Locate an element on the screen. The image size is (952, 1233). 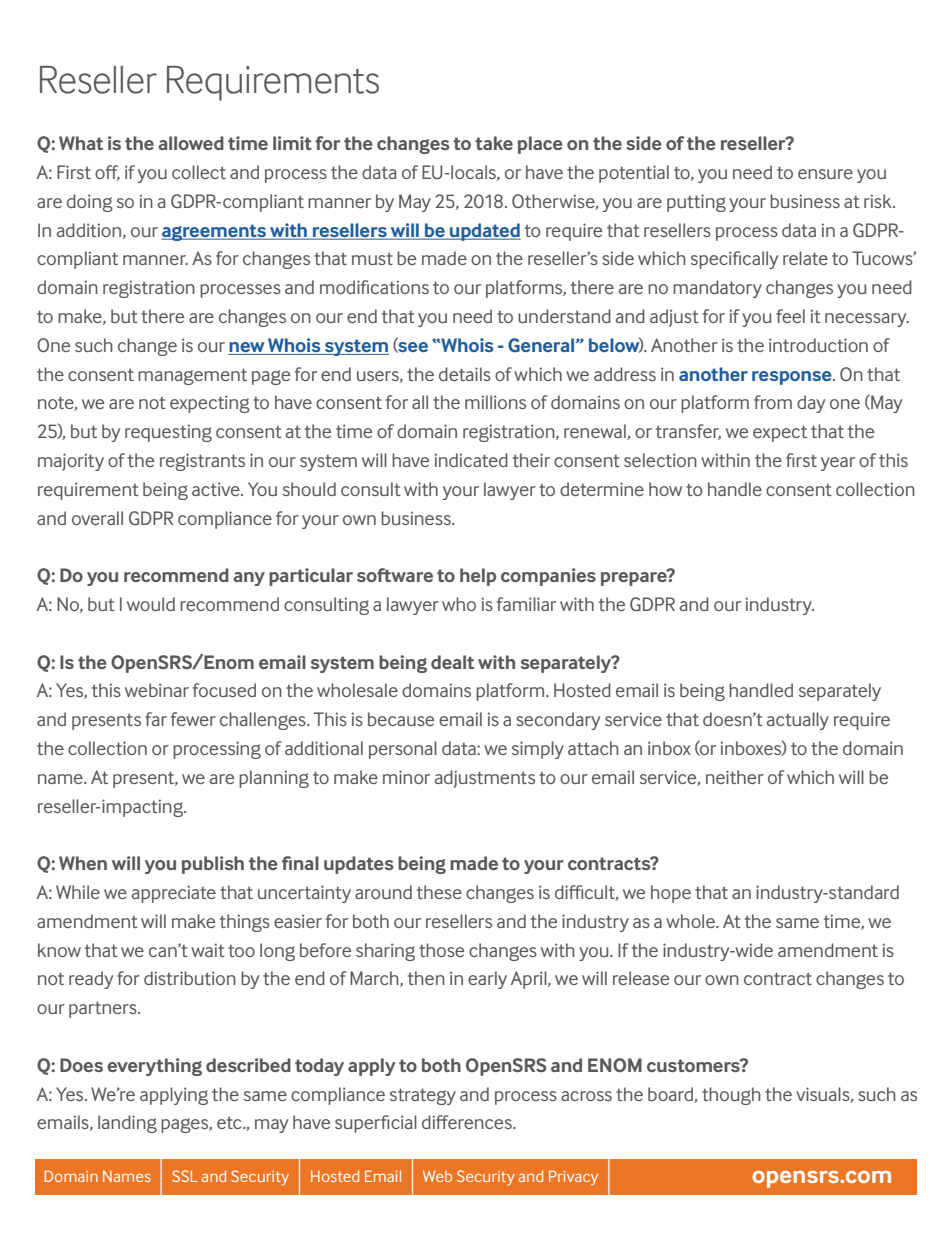
these is located at coordinates (439, 892).
